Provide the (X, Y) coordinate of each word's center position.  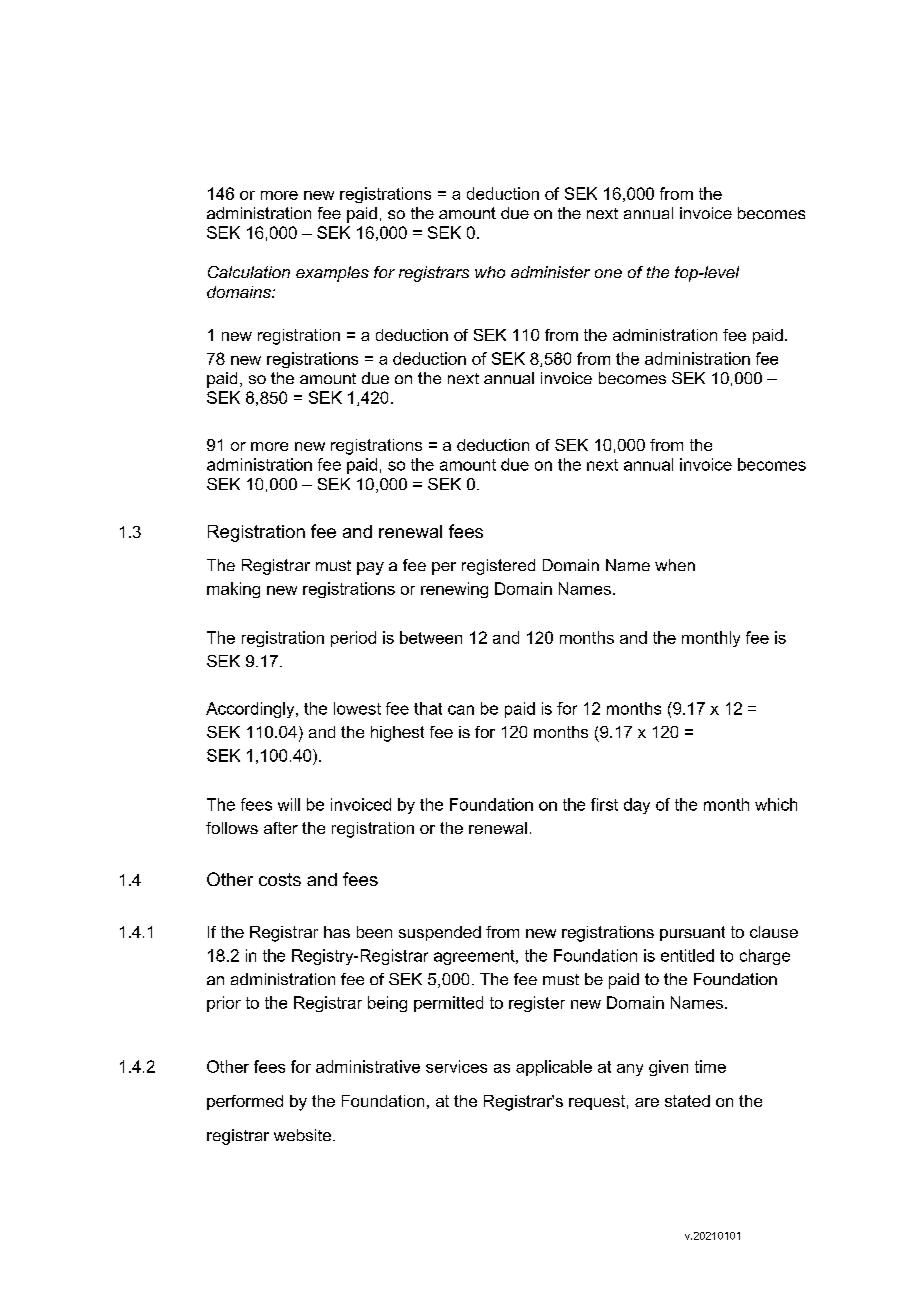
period (353, 639)
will (289, 804)
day (637, 806)
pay (370, 568)
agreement (475, 957)
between (431, 637)
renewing (454, 590)
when (675, 565)
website (304, 1135)
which (776, 804)
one (608, 273)
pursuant (692, 933)
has (337, 932)
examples (332, 274)
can (461, 710)
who (490, 272)
